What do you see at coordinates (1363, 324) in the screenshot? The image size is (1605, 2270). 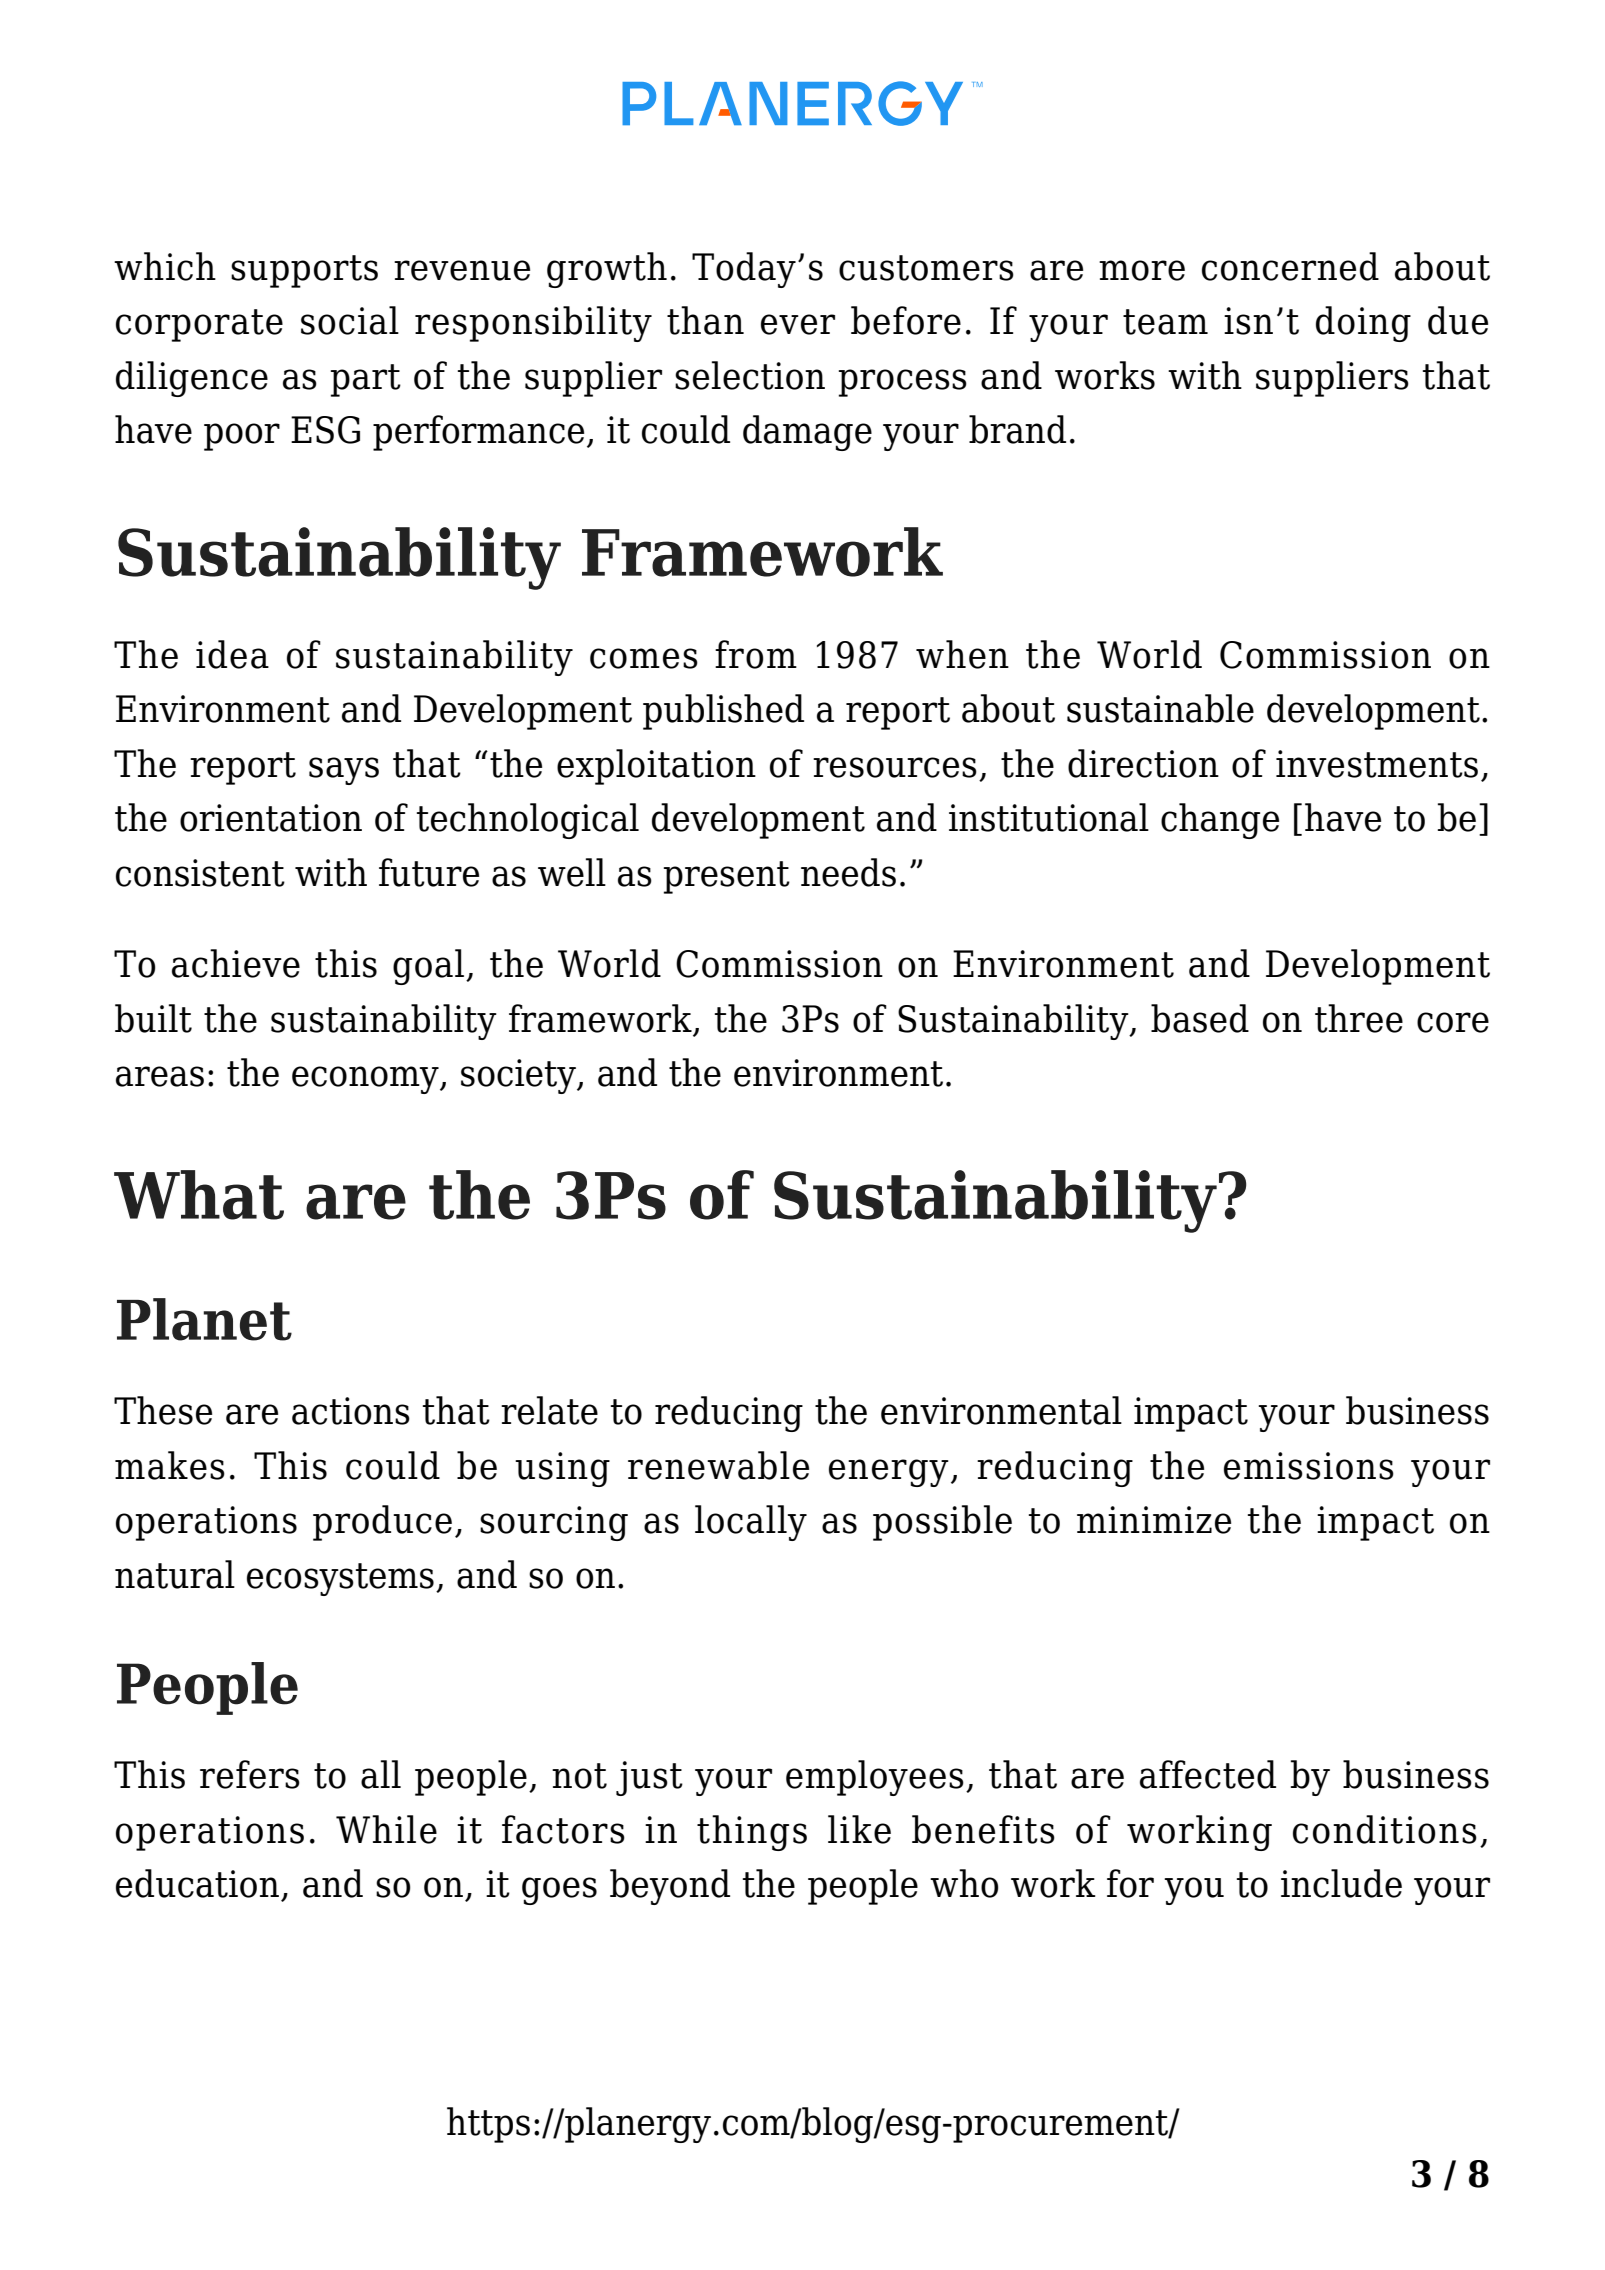 I see `doing` at bounding box center [1363, 324].
